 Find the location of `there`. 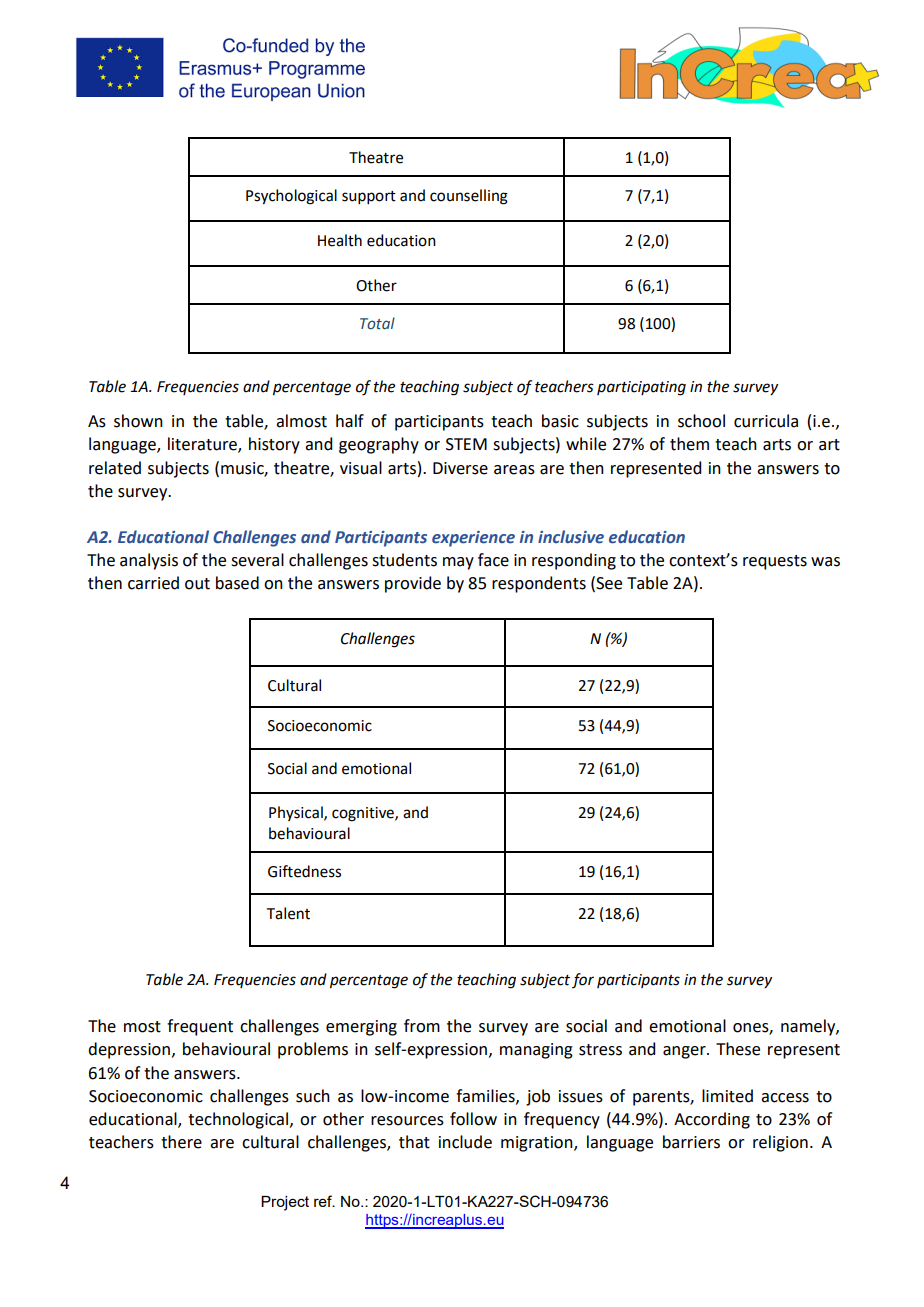

there is located at coordinates (181, 1142).
